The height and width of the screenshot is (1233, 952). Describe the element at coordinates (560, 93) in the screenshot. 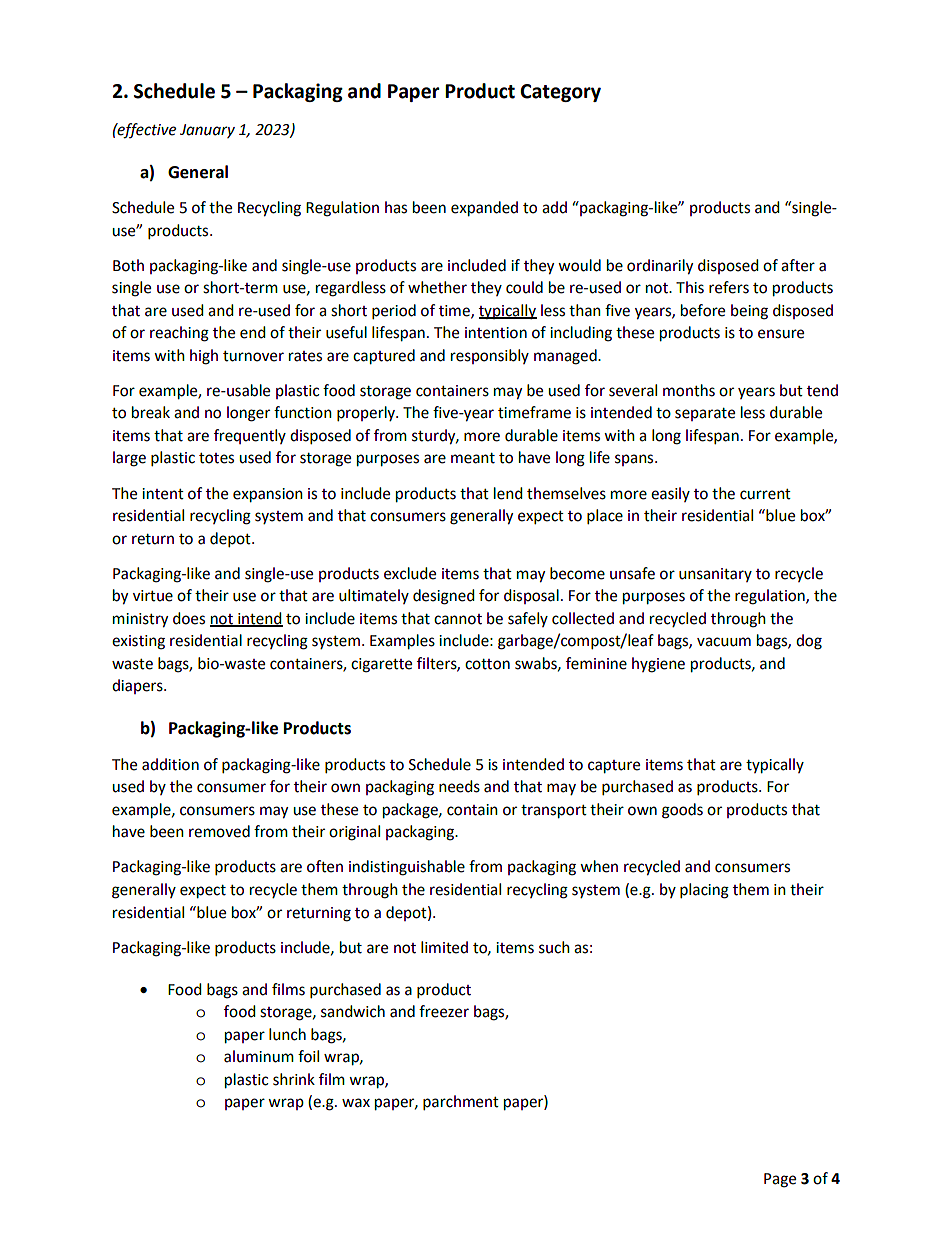

I see `Category` at that location.
